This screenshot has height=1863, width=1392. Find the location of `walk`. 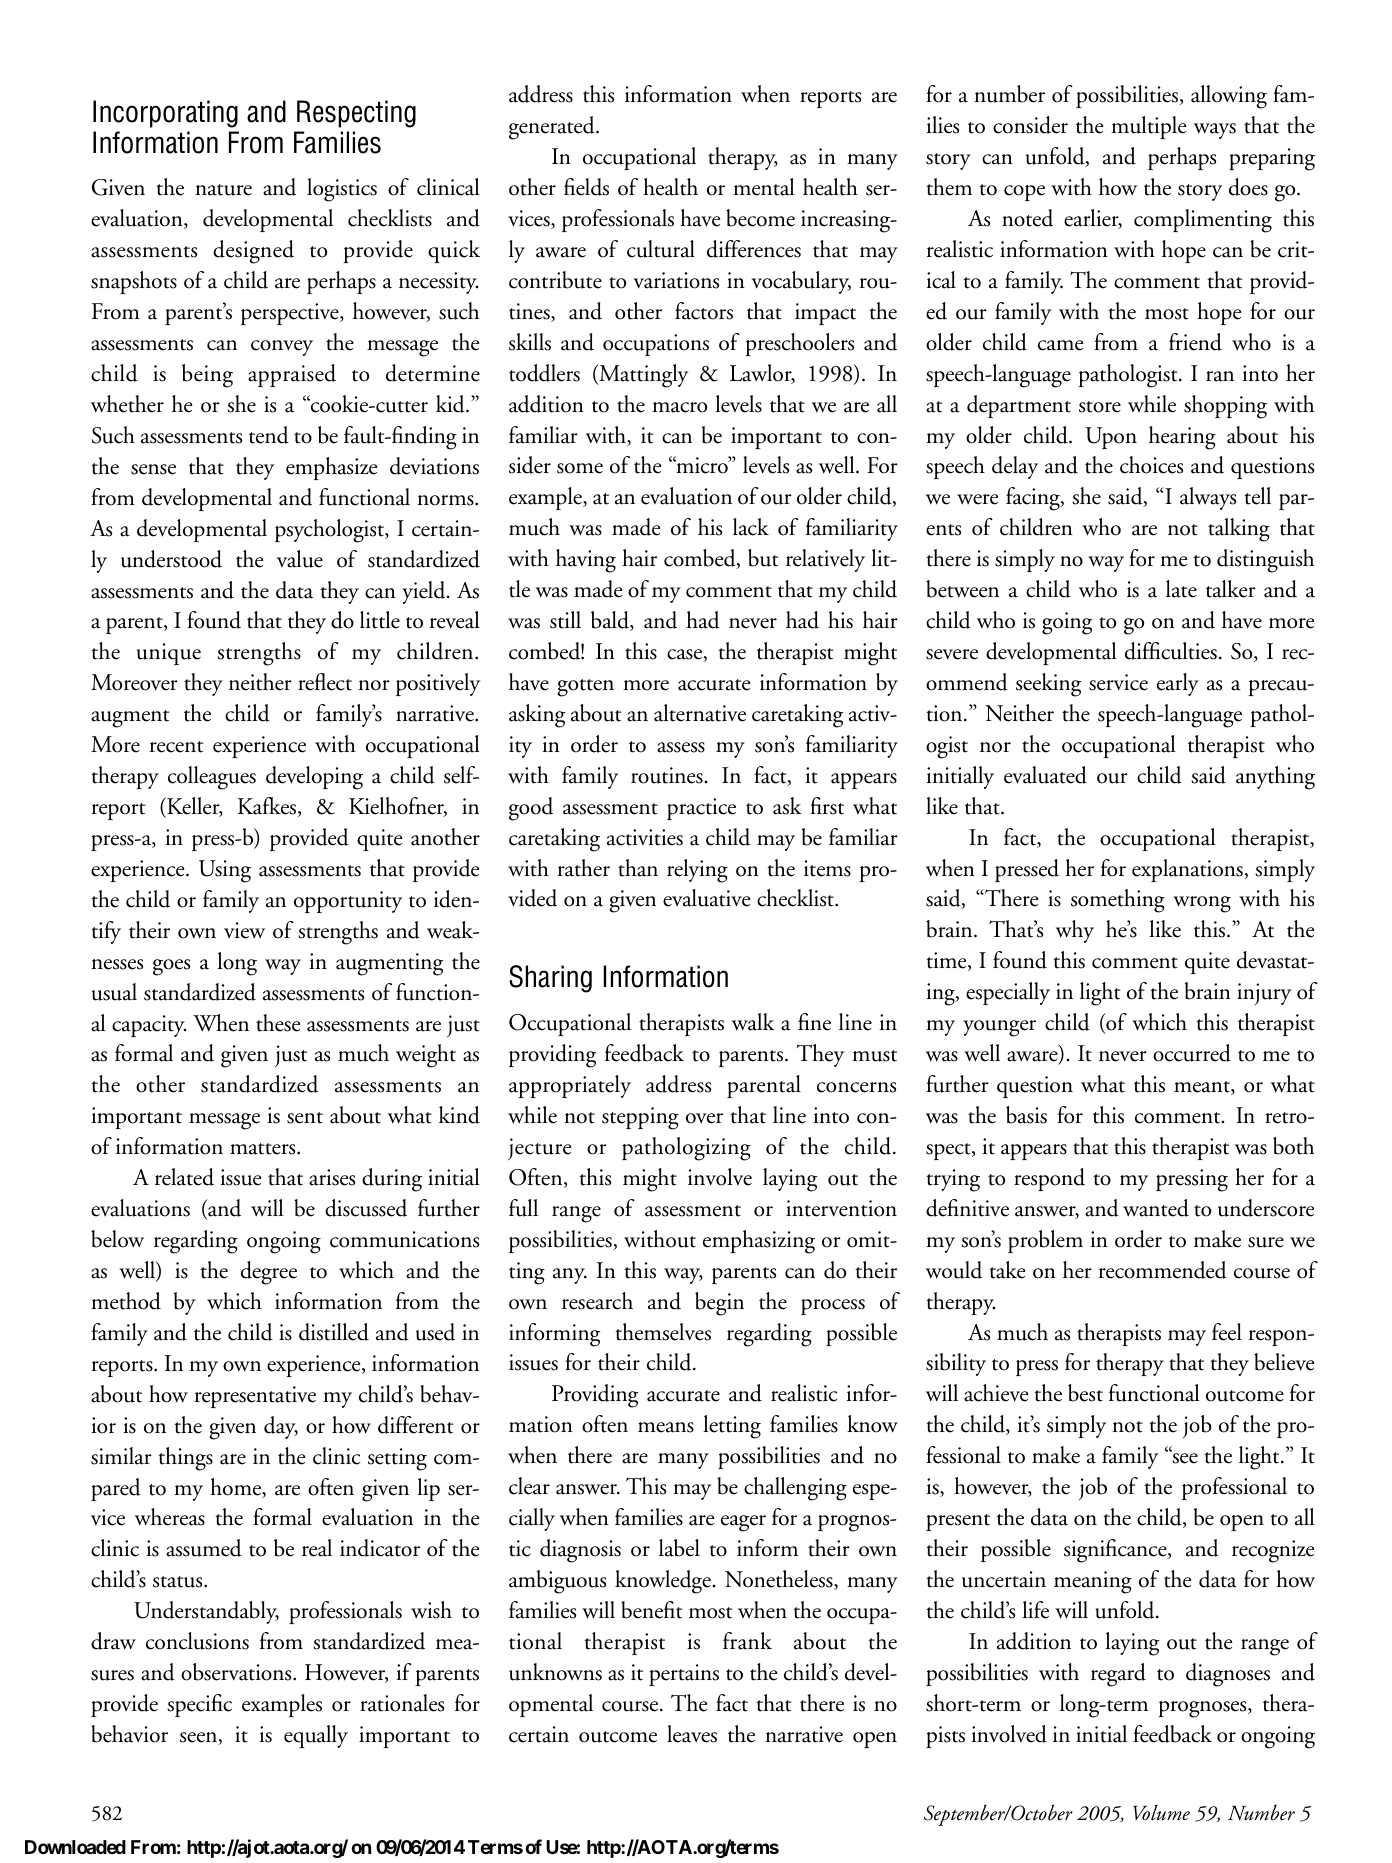

walk is located at coordinates (753, 1022).
